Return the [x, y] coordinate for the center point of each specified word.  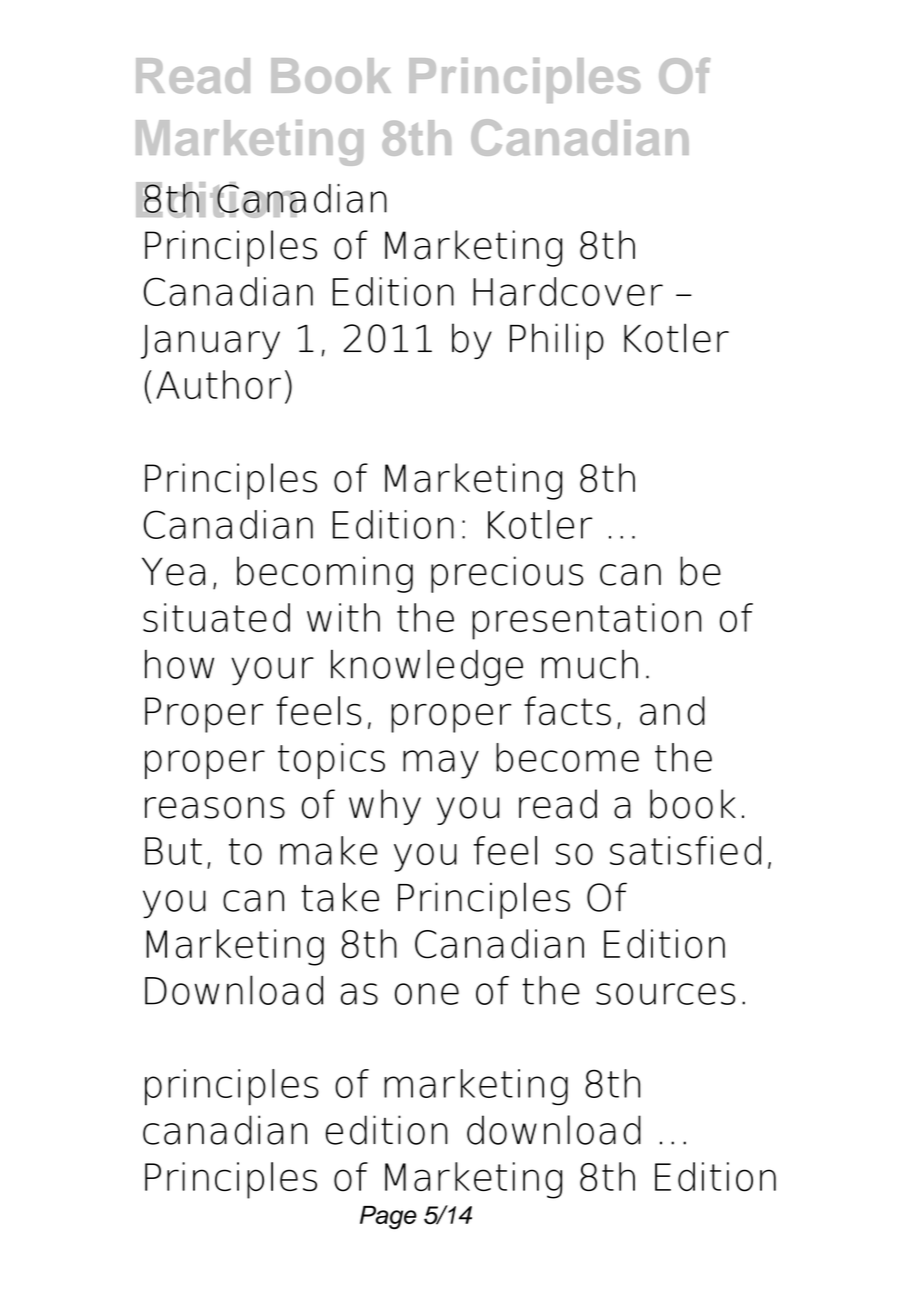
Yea [173, 571]
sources [665, 994]
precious [507, 574]
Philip [557, 341]
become [567, 757]
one [427, 994]
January [210, 342]
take [340, 897]
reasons [215, 808]
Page [388, 1218]
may [441, 764]
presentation [586, 621]
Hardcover [568, 291]
